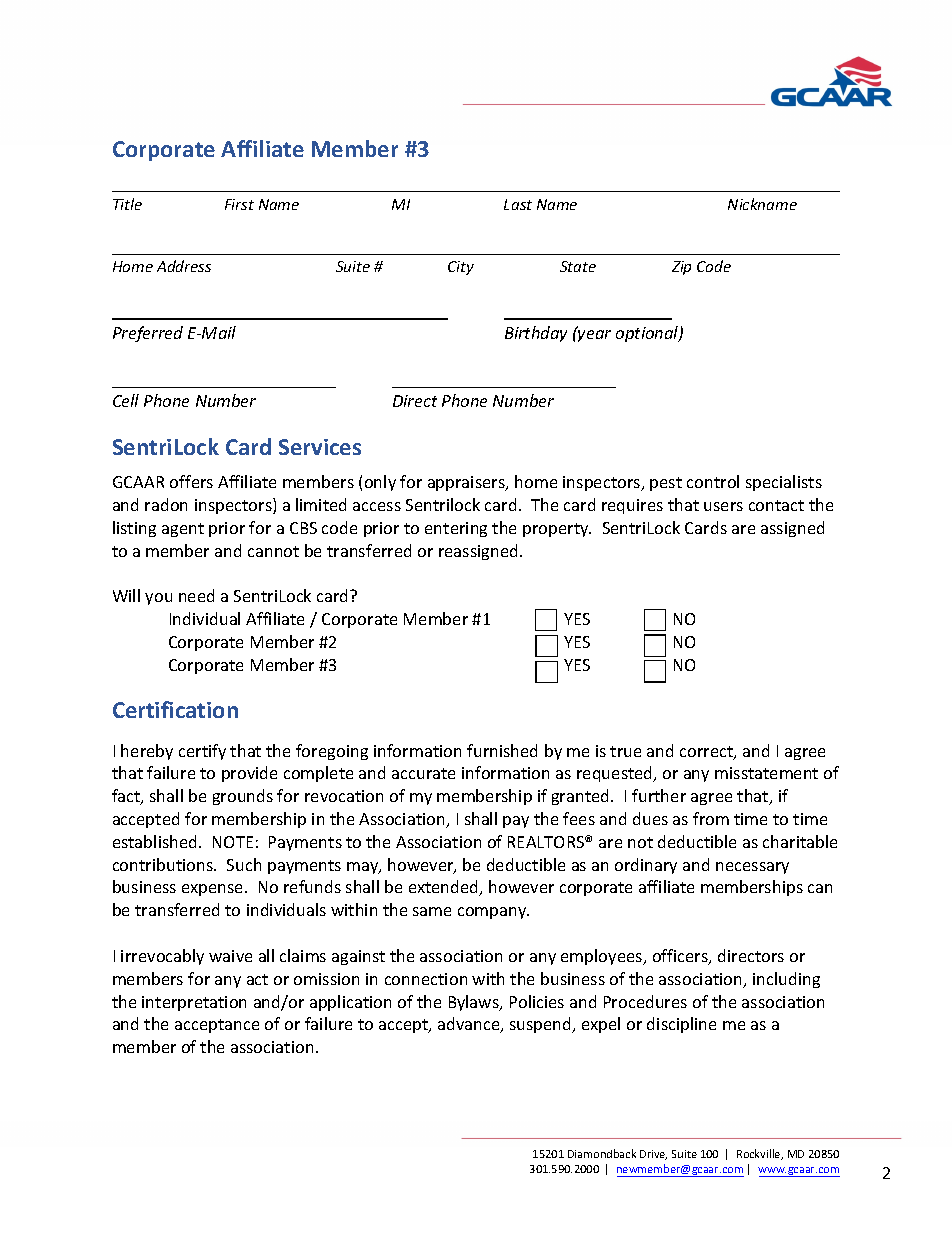 The image size is (952, 1233). What do you see at coordinates (456, 529) in the screenshot?
I see `entering` at bounding box center [456, 529].
